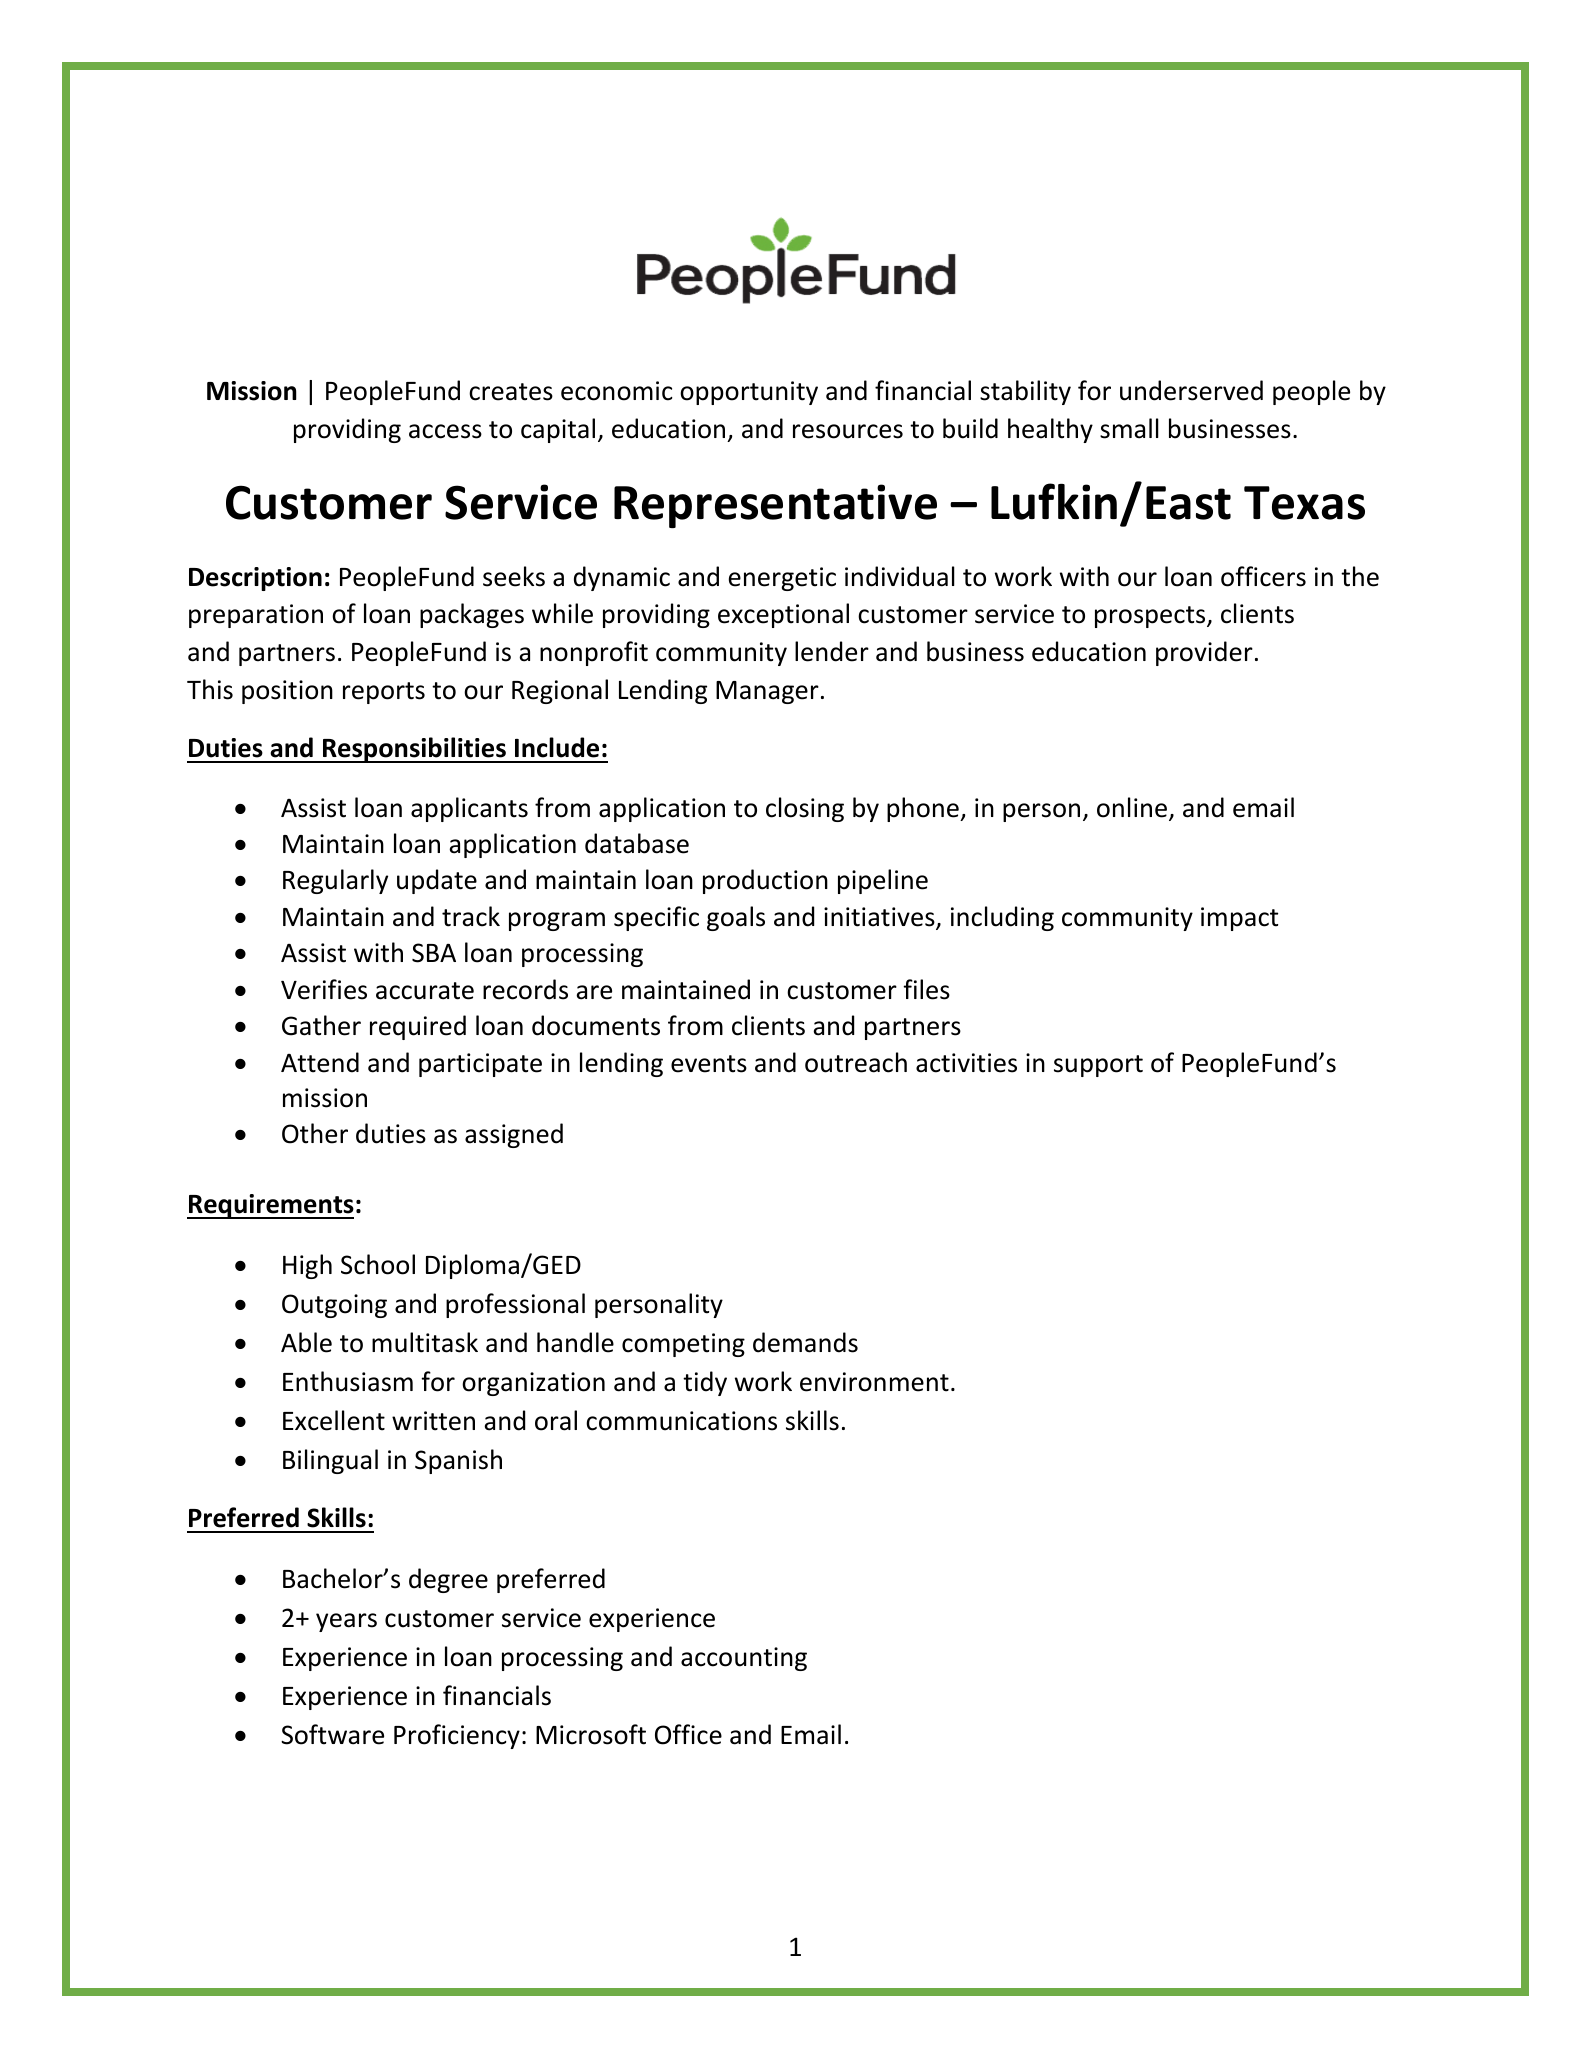  Describe the element at coordinates (332, 1734) in the page. I see `Software` at that location.
